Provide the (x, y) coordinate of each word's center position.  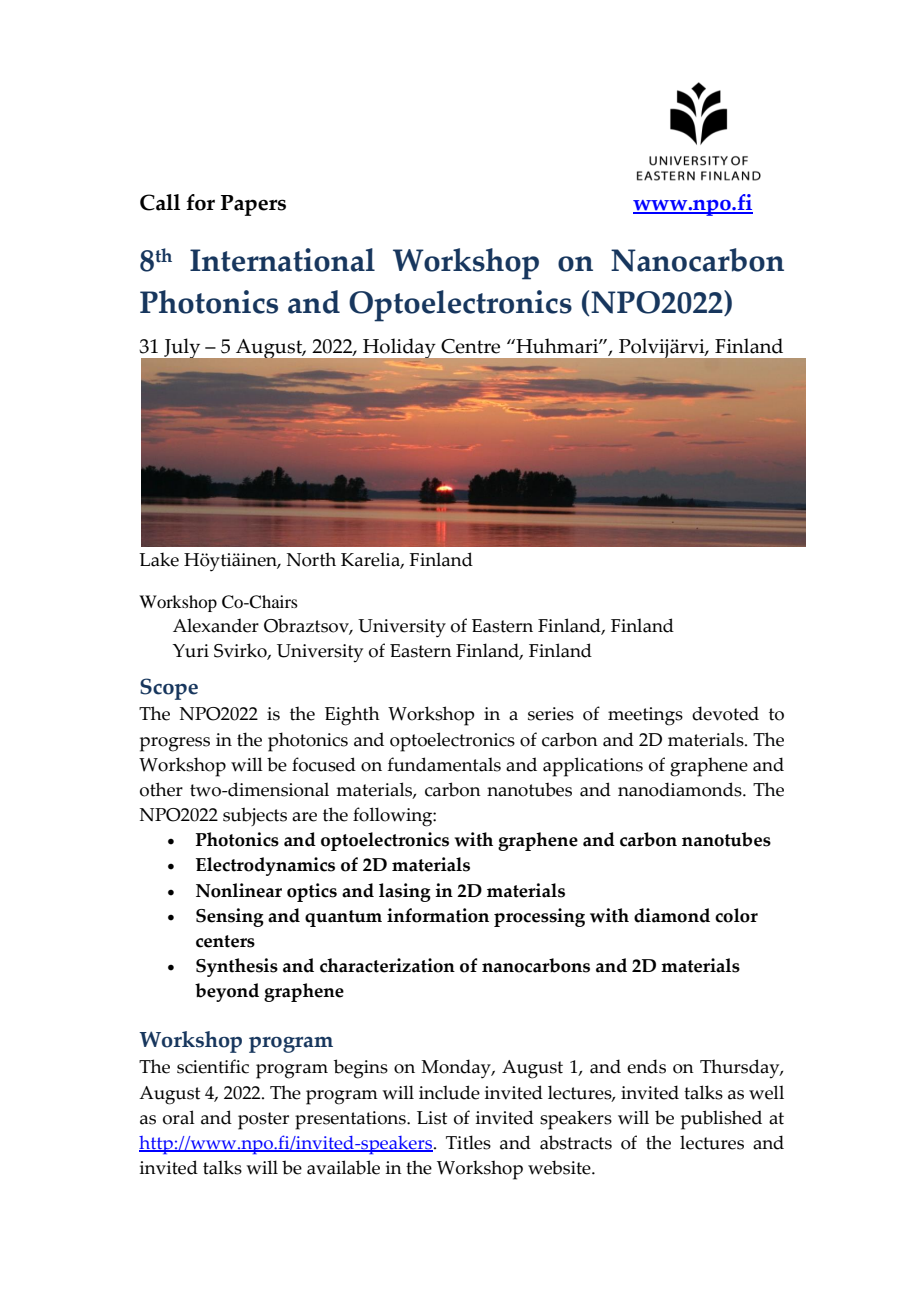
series (551, 714)
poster (263, 1121)
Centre (470, 346)
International (282, 260)
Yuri (190, 651)
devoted (725, 713)
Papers (253, 205)
